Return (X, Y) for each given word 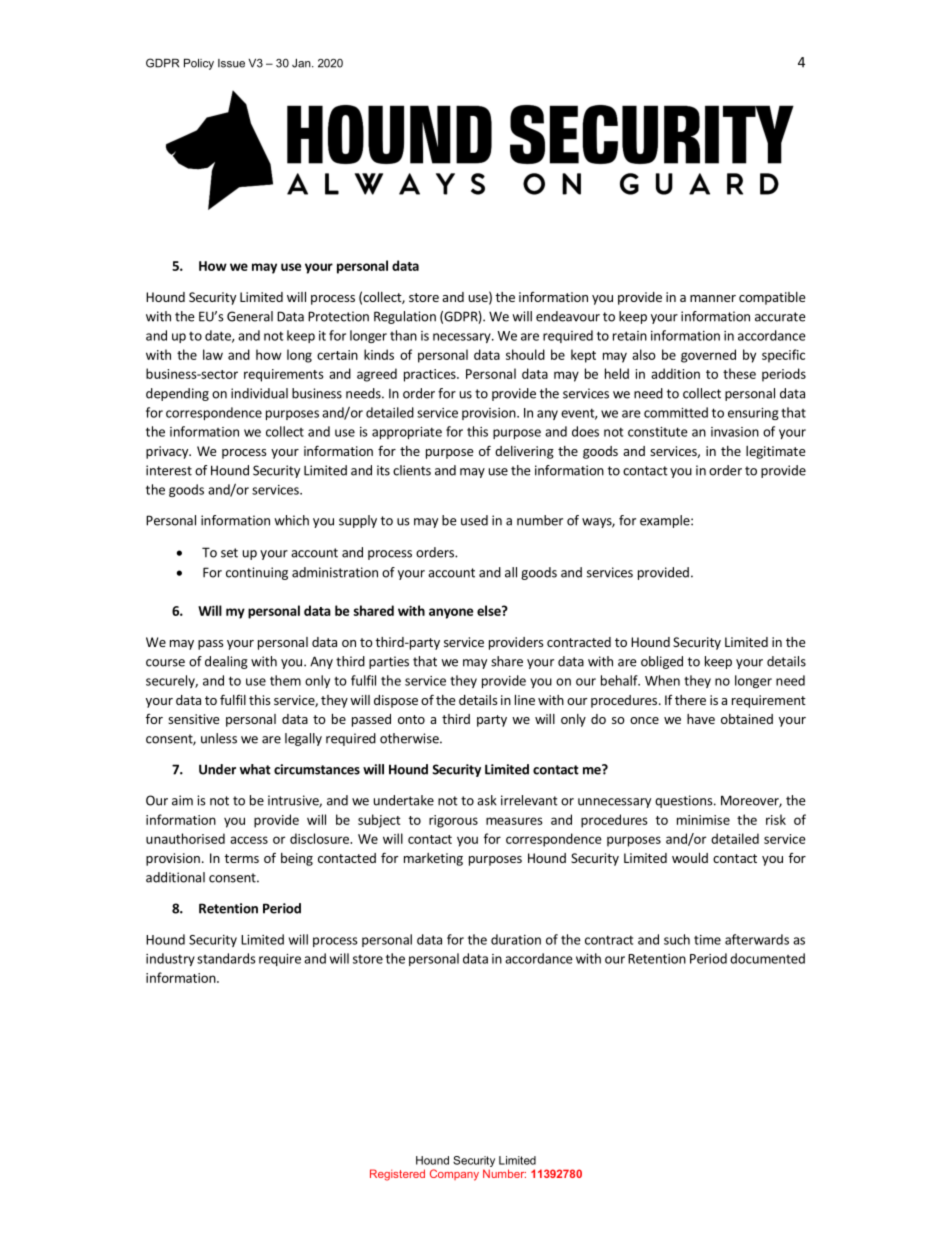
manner (713, 298)
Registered (397, 1175)
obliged (662, 662)
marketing (433, 859)
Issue (231, 63)
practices (431, 375)
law (213, 354)
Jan (302, 63)
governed (708, 356)
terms (241, 858)
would (690, 858)
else (490, 610)
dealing (226, 662)
